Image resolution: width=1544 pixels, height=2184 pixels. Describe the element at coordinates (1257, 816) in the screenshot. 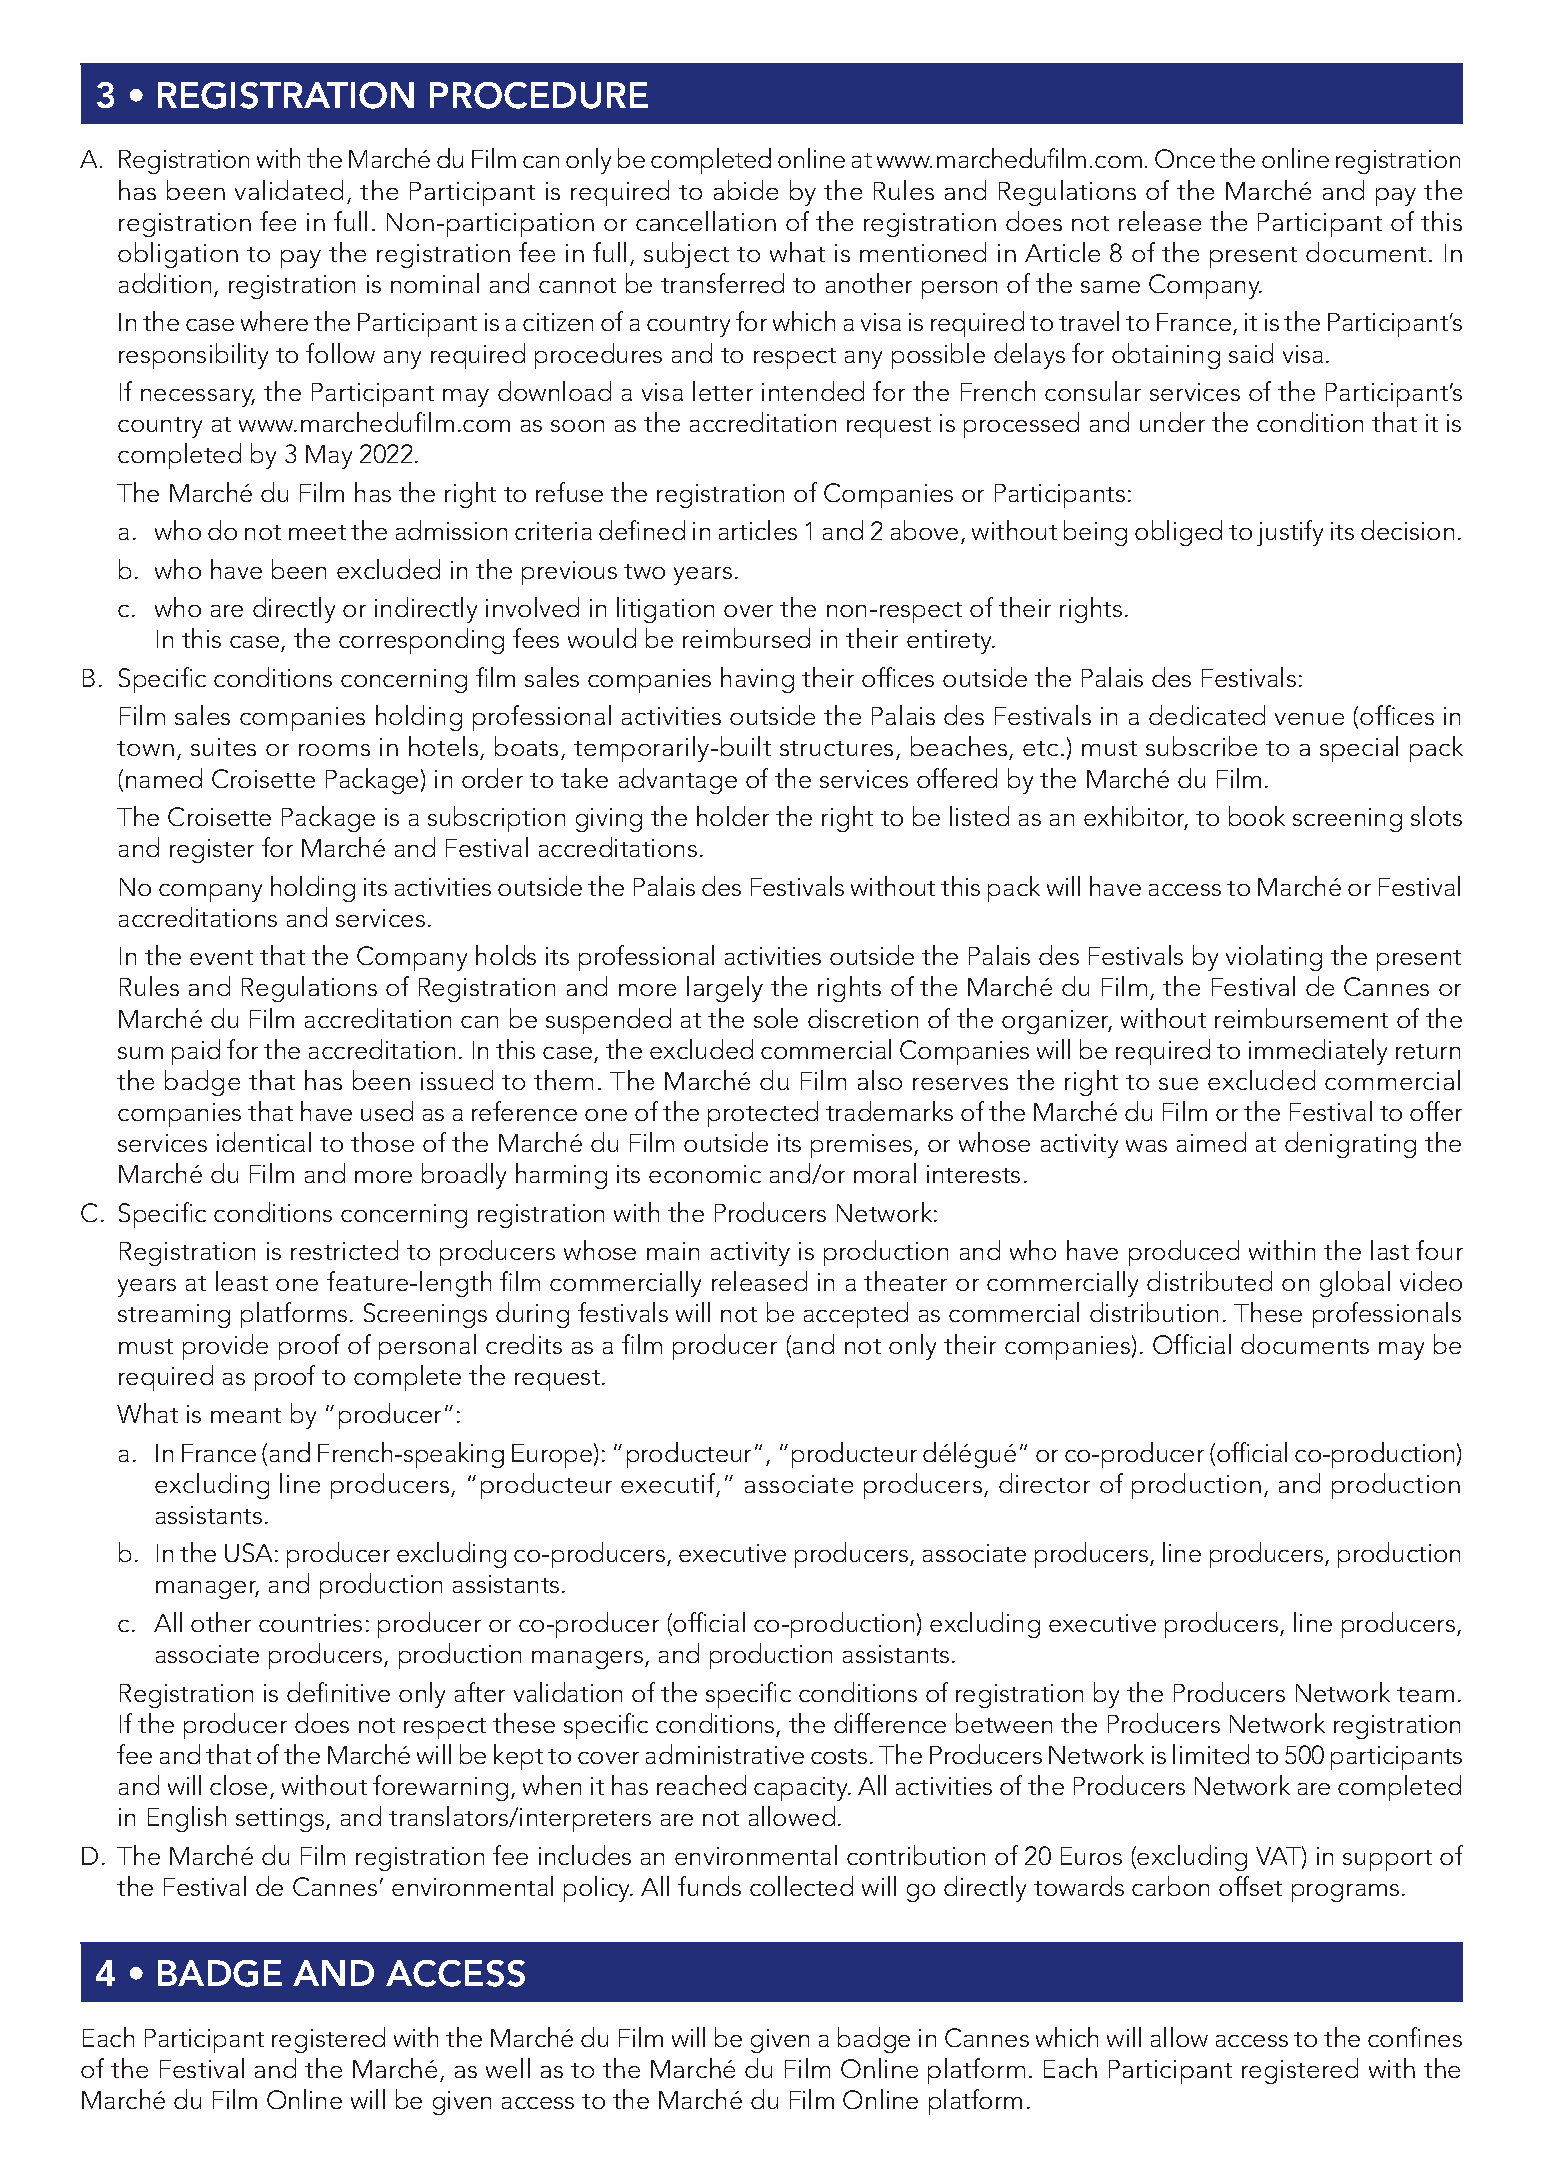

I see `book` at that location.
